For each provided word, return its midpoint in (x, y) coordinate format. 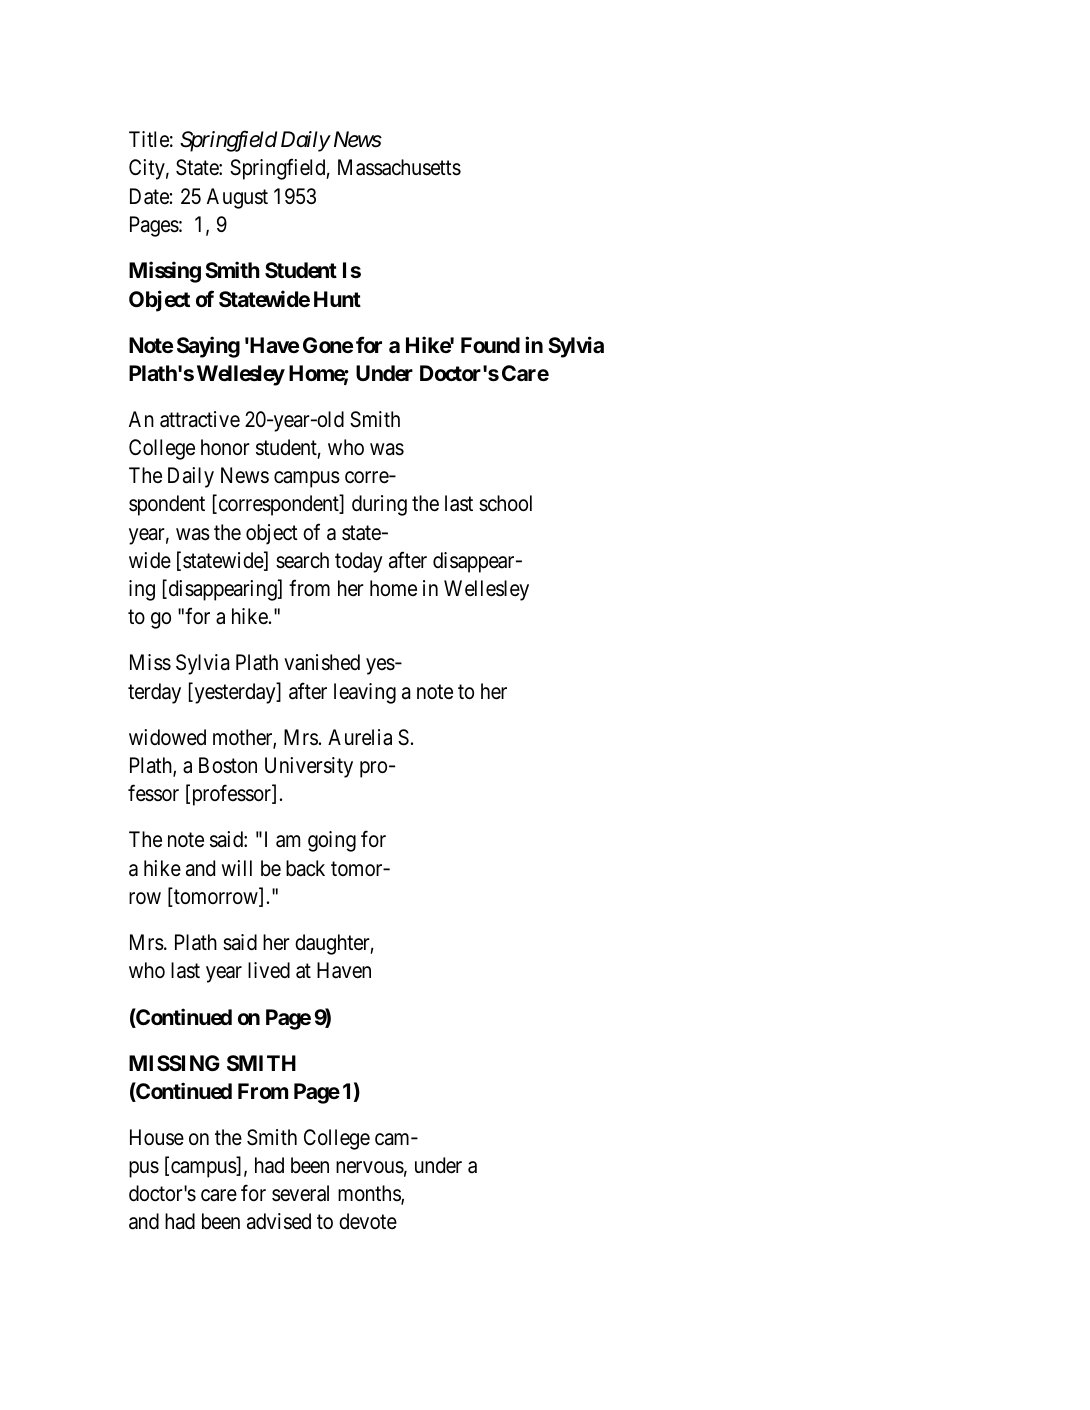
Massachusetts (399, 167)
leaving (365, 693)
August (237, 198)
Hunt (337, 299)
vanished (322, 662)
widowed (167, 737)
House (157, 1137)
